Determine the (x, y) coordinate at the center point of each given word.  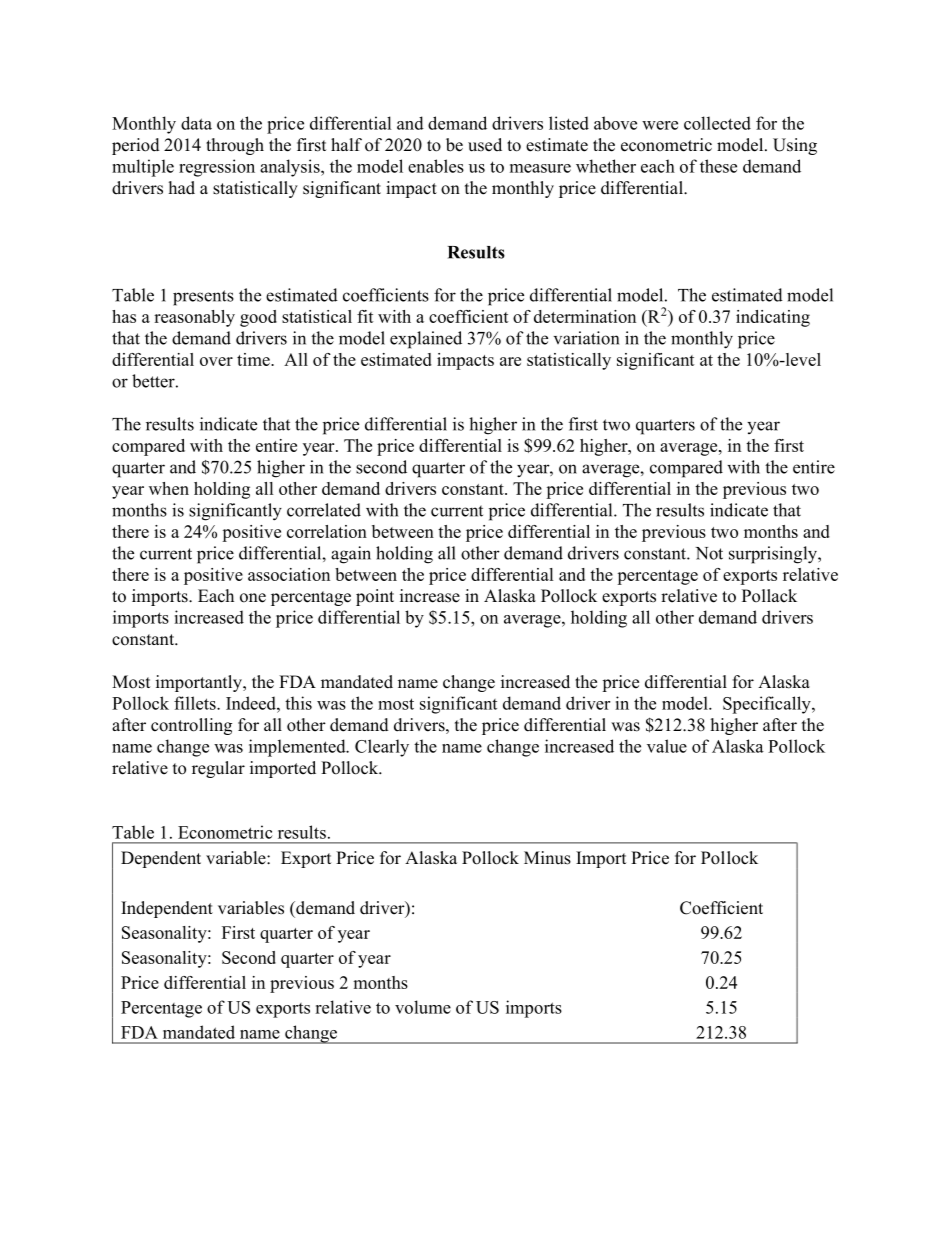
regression (217, 168)
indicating (773, 318)
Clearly (382, 748)
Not (709, 553)
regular (218, 769)
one (253, 598)
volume (423, 1007)
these (718, 166)
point (375, 597)
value (667, 746)
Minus (547, 858)
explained (426, 340)
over (216, 361)
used (485, 145)
